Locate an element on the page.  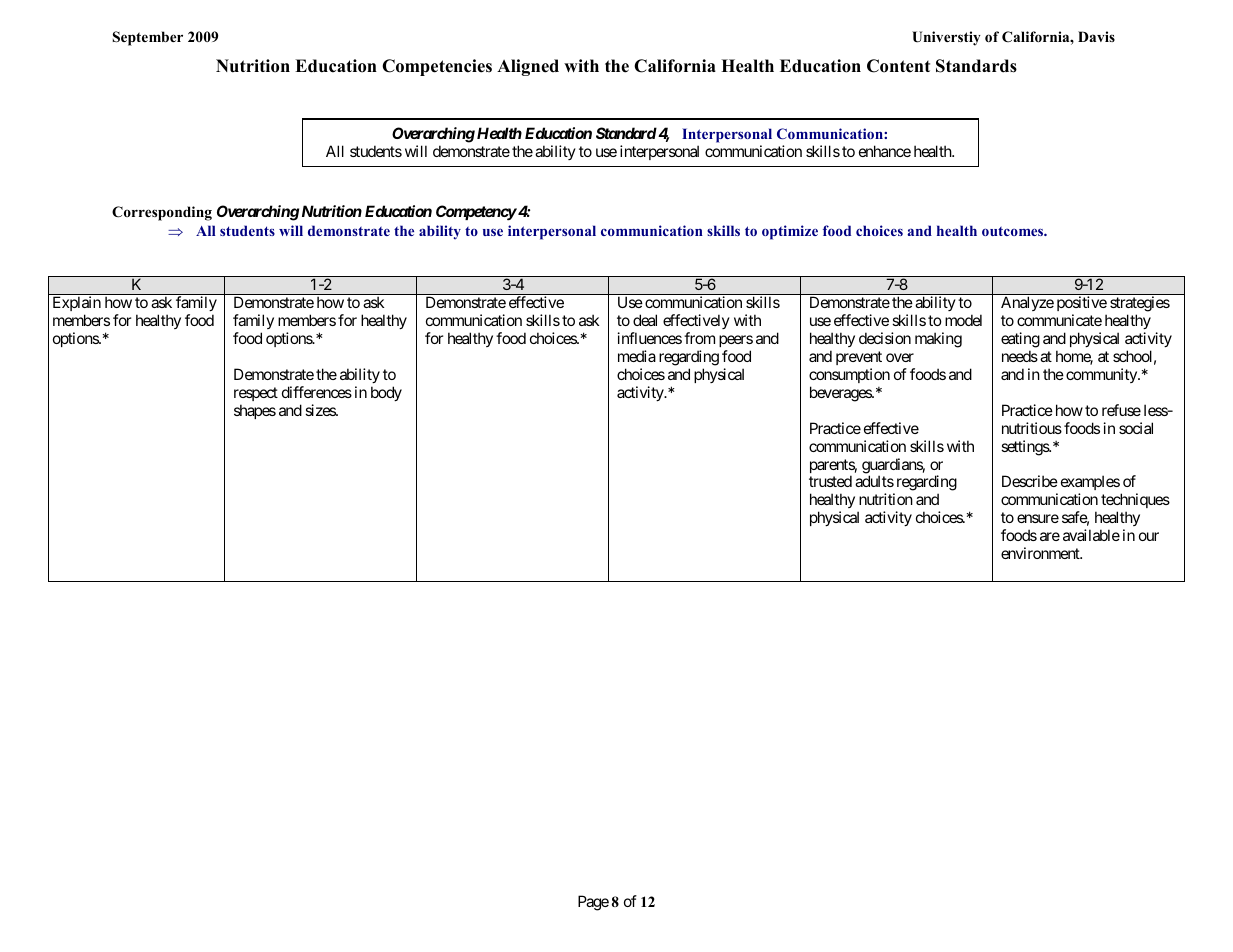
Page is located at coordinates (593, 903).
